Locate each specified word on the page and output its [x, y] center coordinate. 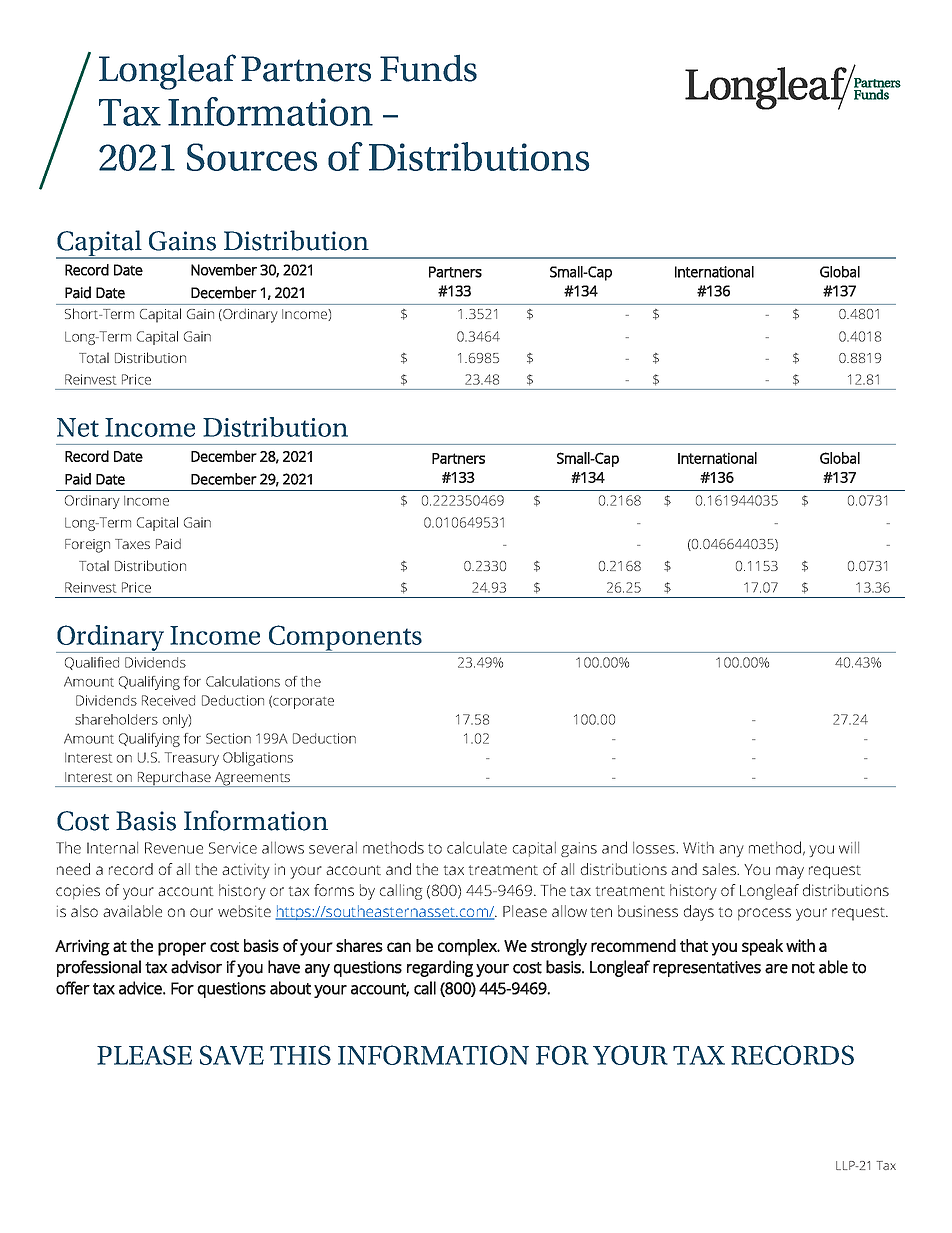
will [849, 848]
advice [141, 988]
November [224, 270]
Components [345, 639]
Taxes [132, 544]
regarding [440, 968]
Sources [252, 157]
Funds [428, 68]
